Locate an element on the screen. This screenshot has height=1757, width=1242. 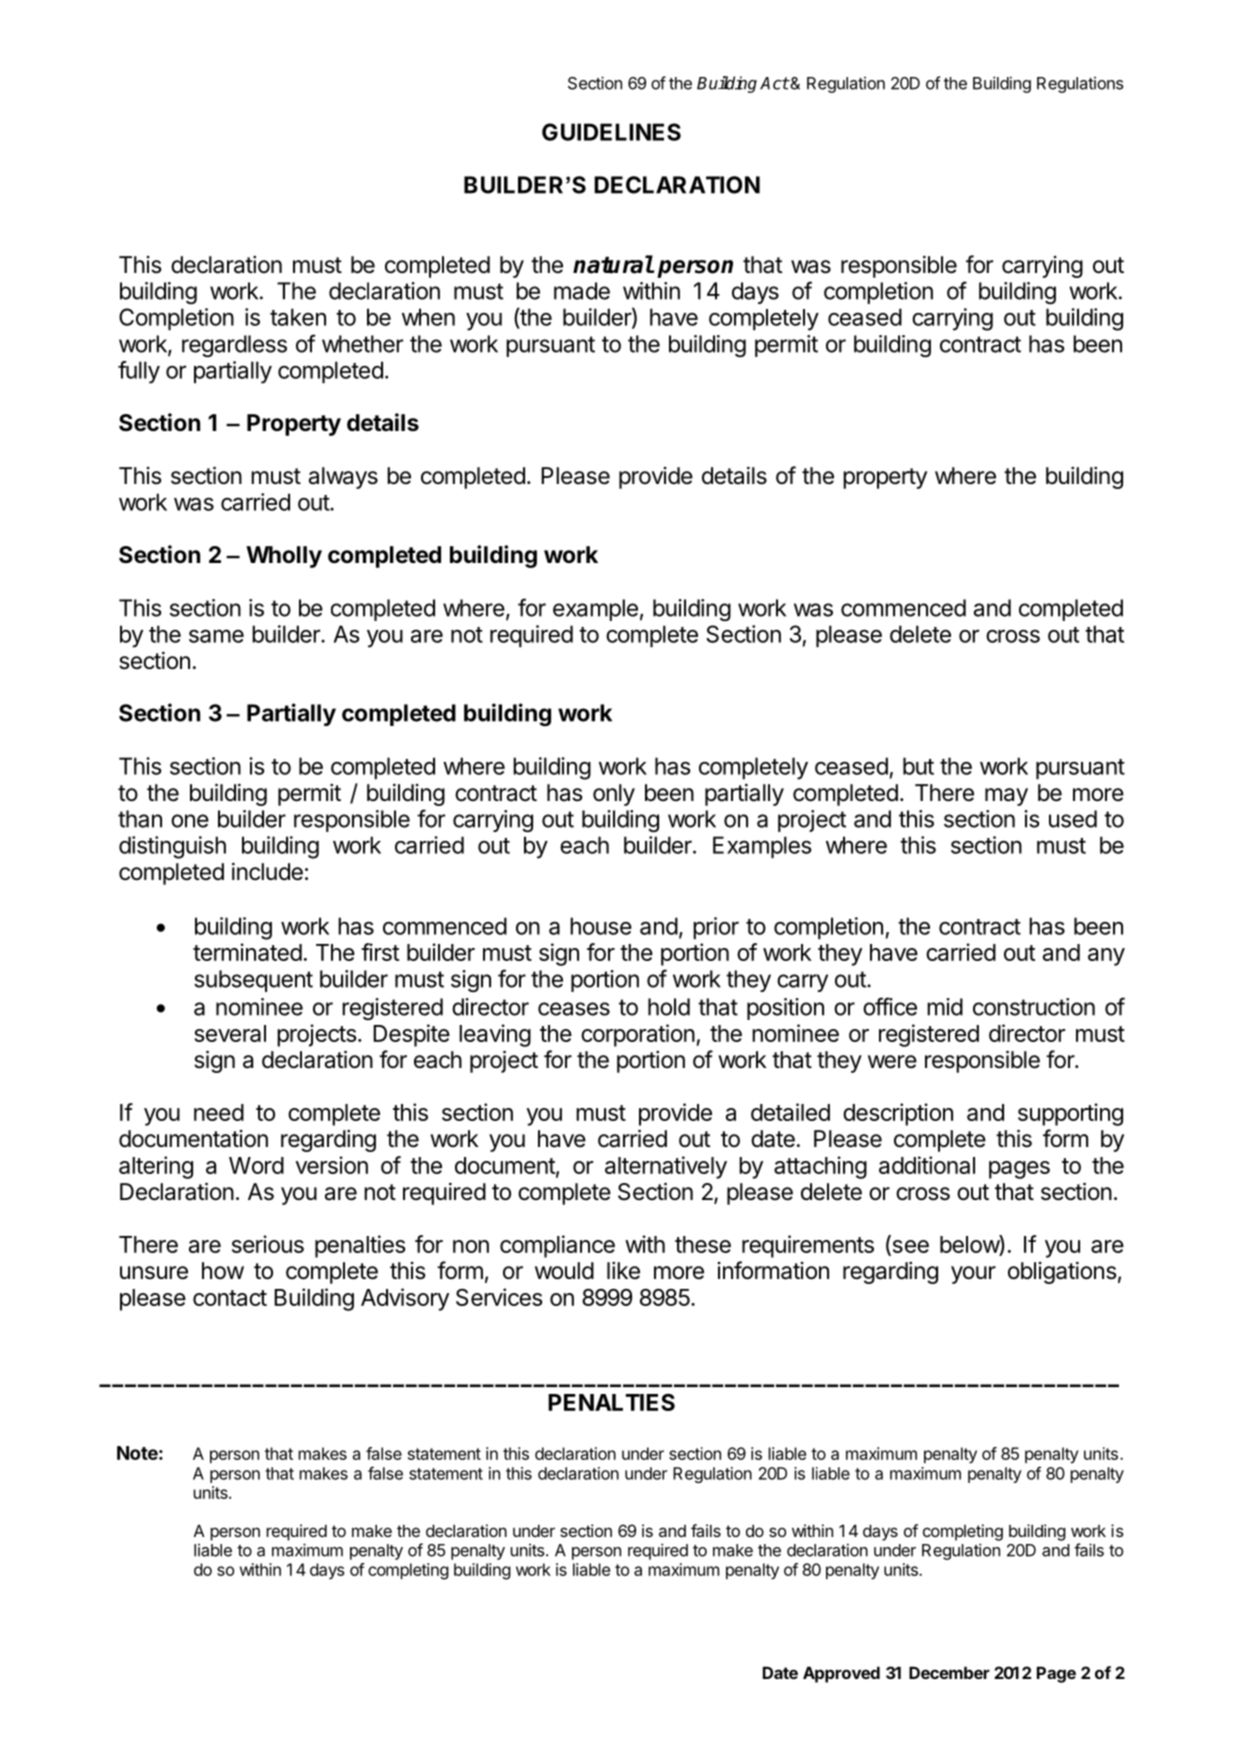
used is located at coordinates (1073, 819).
